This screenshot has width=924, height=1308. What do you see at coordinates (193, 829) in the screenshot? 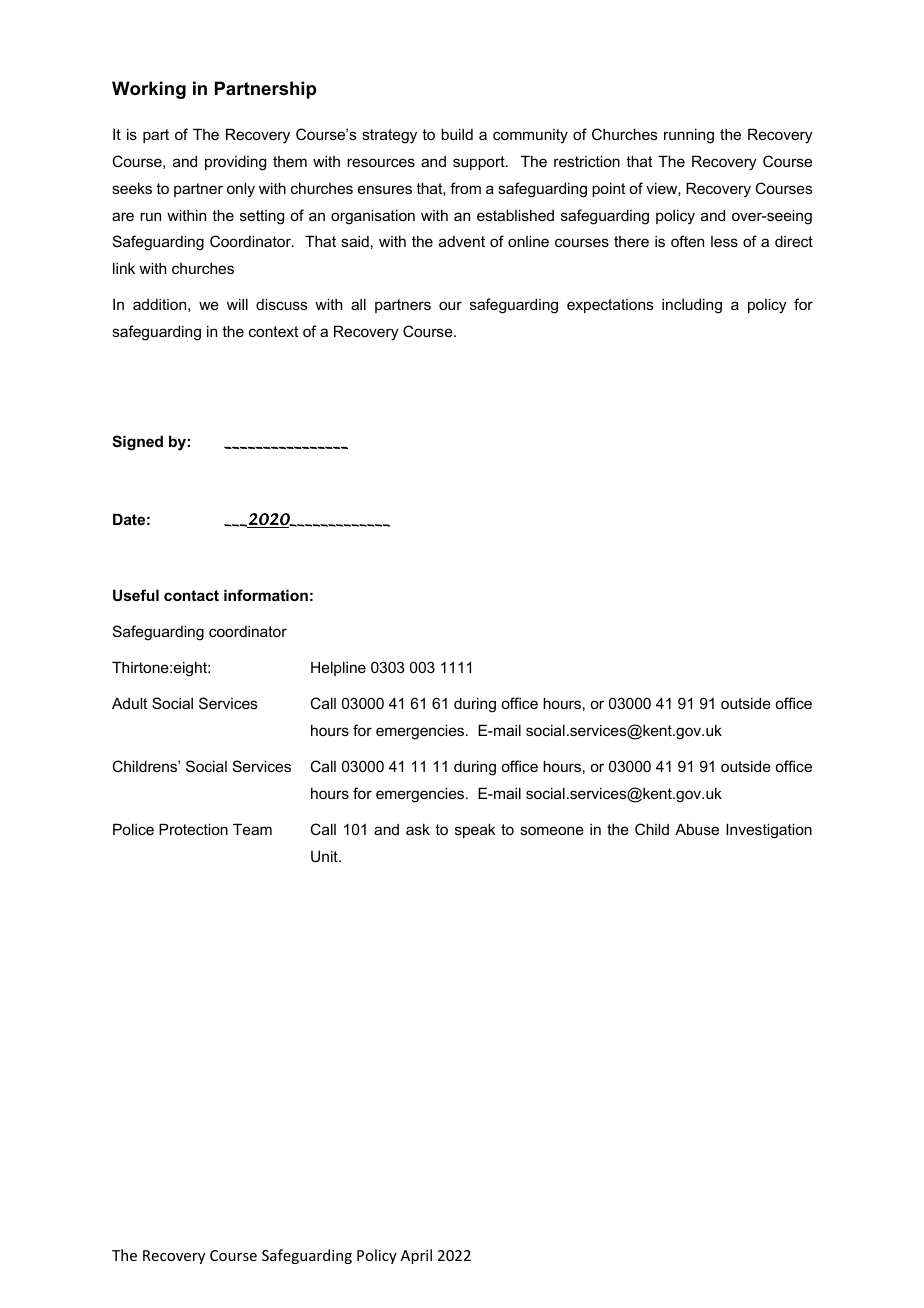
I see `Protection` at bounding box center [193, 829].
